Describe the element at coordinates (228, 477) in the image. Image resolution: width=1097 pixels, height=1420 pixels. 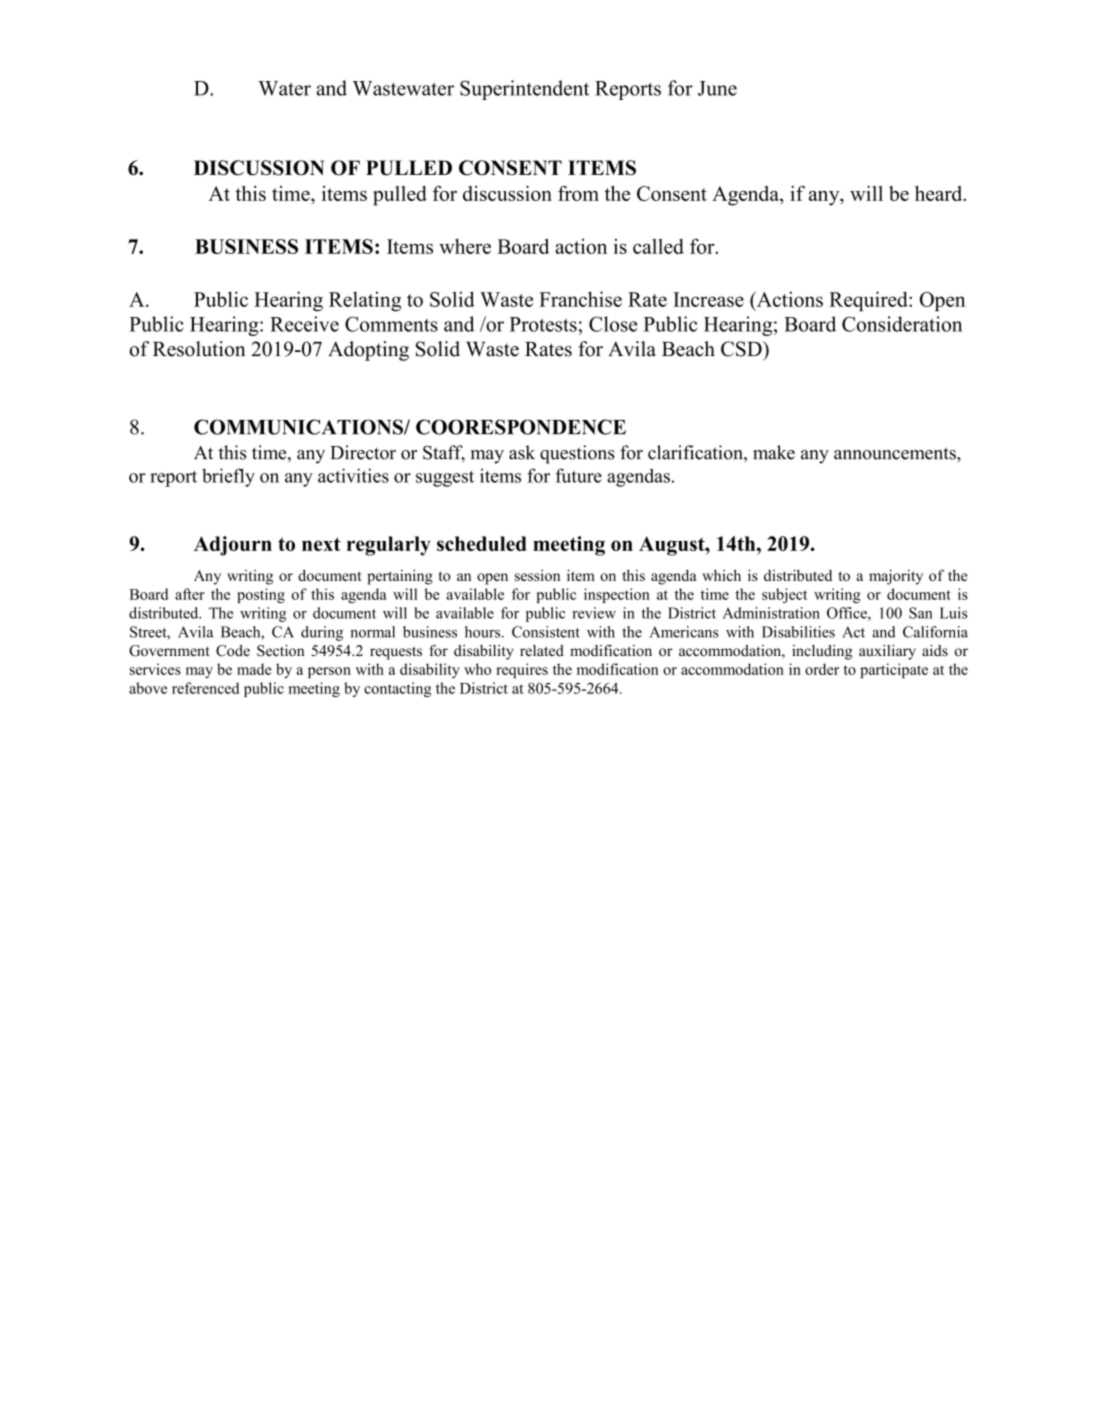
I see `briefly` at that location.
